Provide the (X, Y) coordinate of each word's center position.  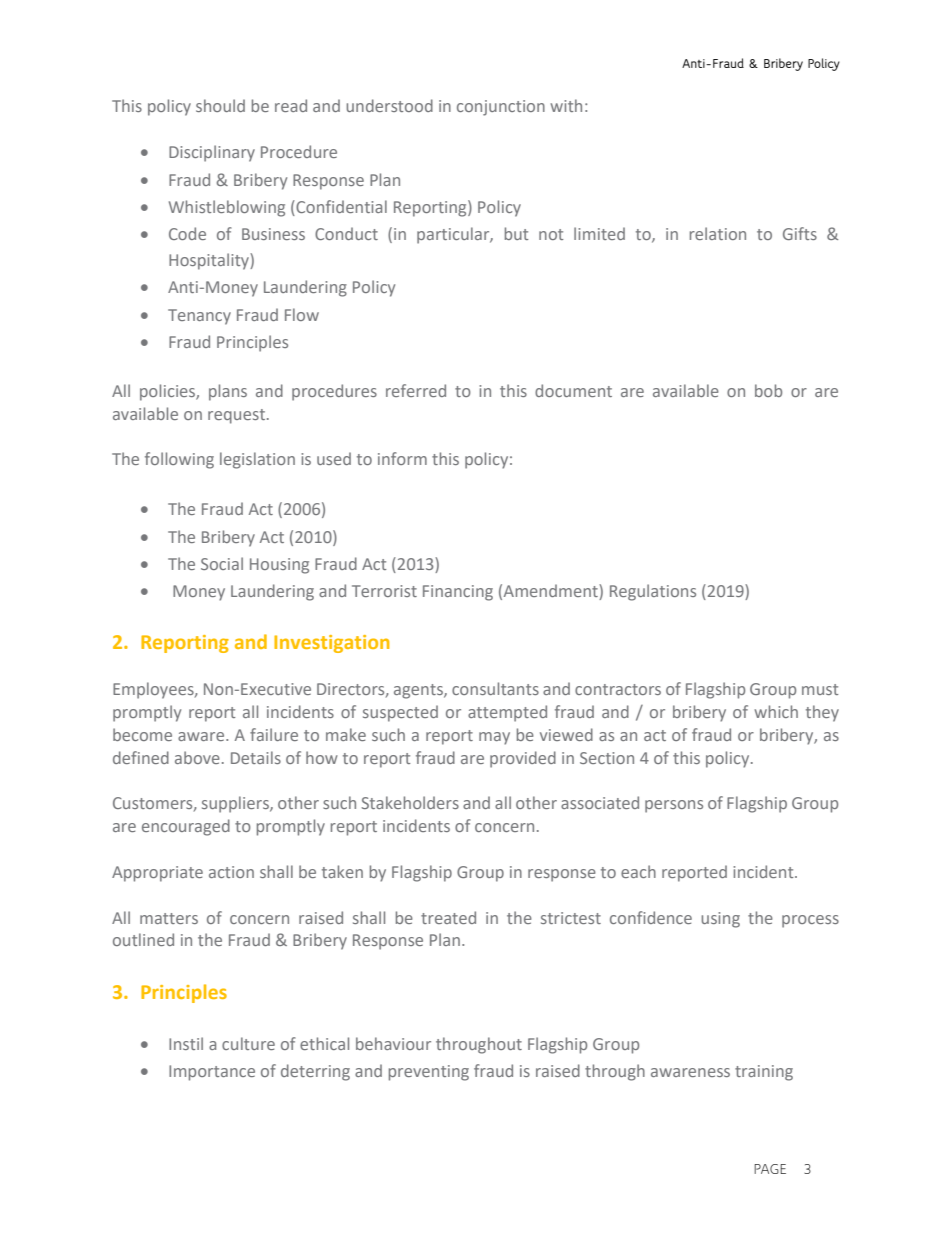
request (236, 416)
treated (448, 917)
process (810, 921)
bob (768, 390)
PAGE (770, 1169)
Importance (212, 1073)
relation (718, 233)
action (231, 872)
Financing (458, 593)
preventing (429, 1073)
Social (222, 563)
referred (416, 390)
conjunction (501, 108)
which (776, 711)
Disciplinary (212, 153)
